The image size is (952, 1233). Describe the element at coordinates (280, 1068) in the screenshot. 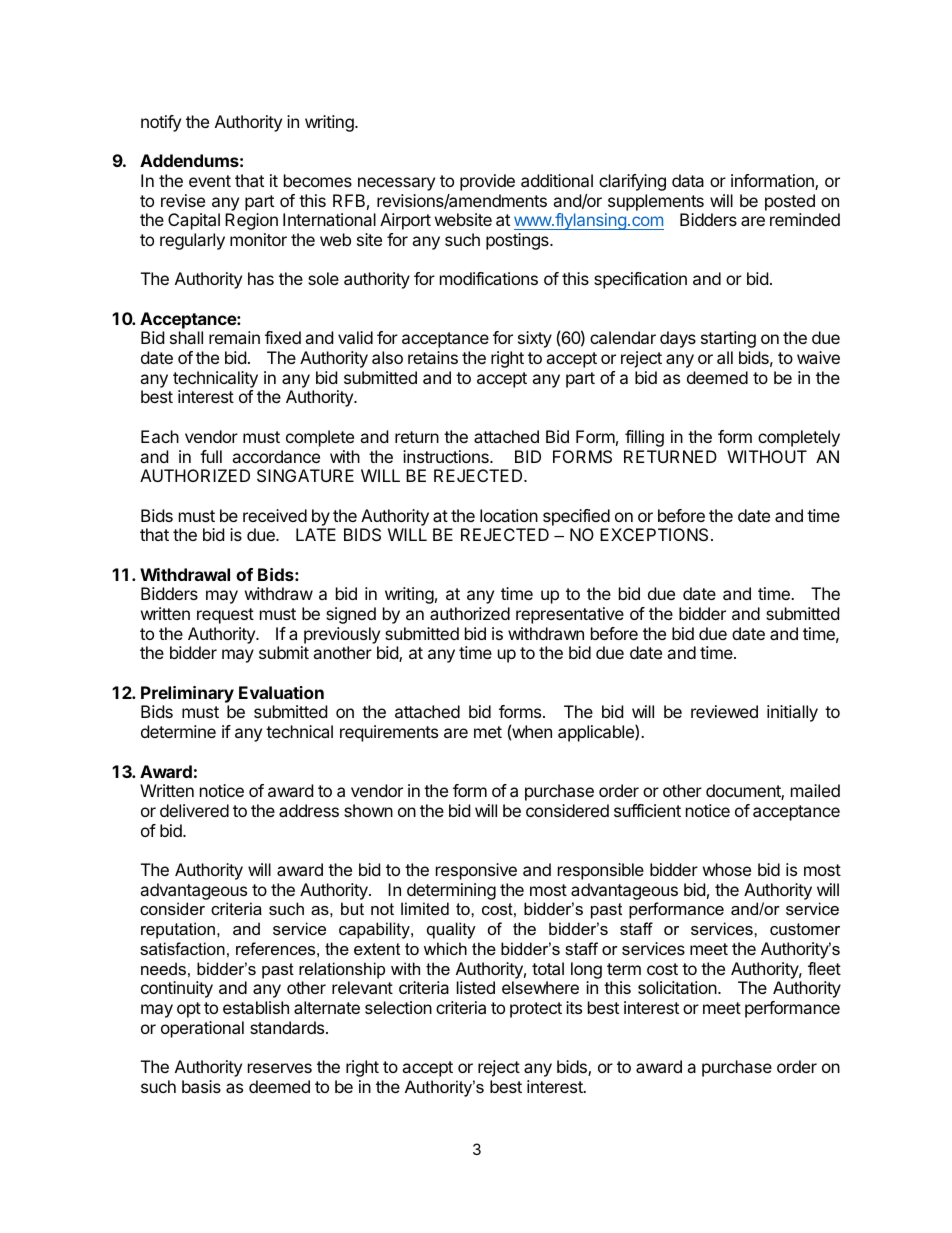

I see `reserves` at that location.
